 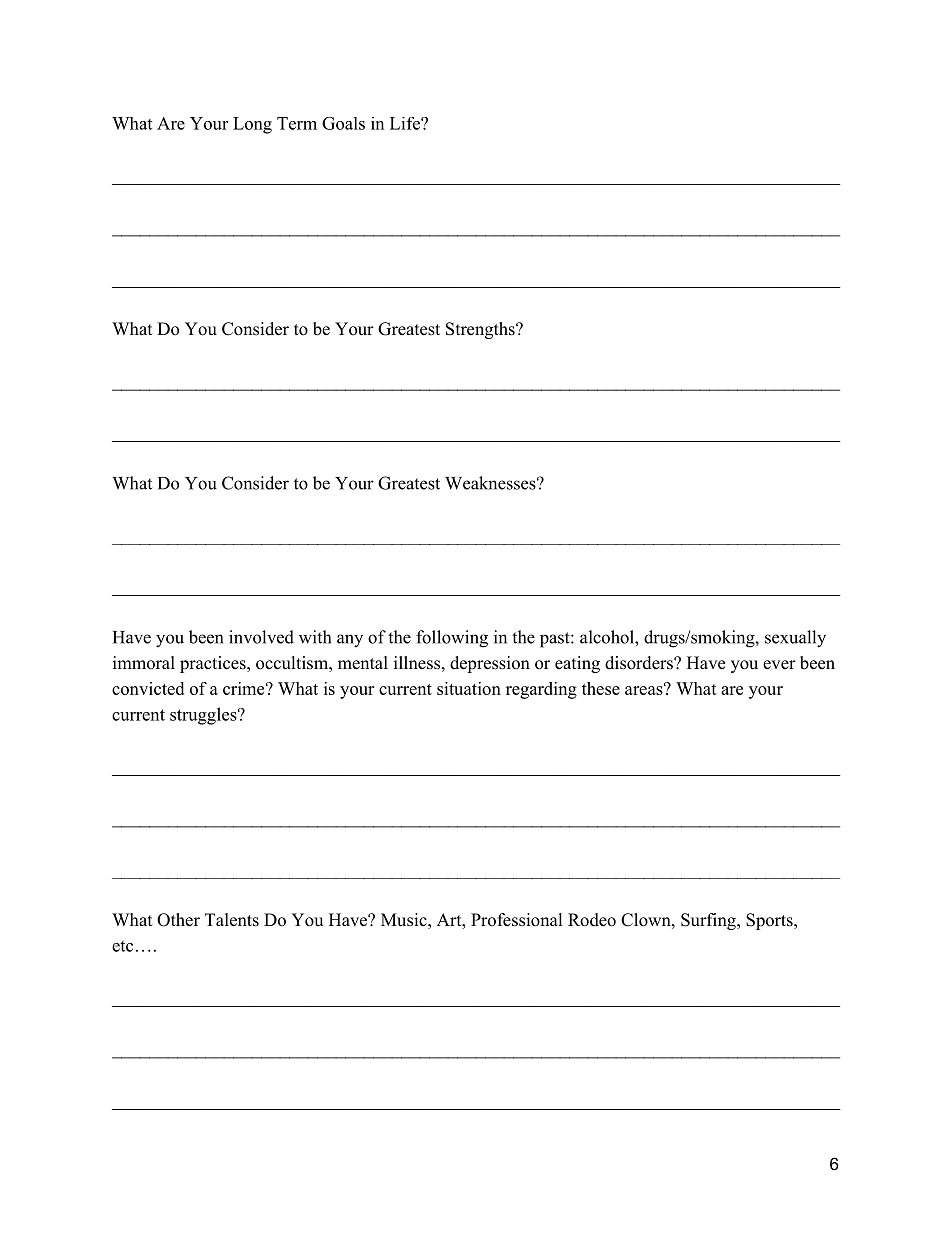 I want to click on Goals, so click(x=343, y=123).
